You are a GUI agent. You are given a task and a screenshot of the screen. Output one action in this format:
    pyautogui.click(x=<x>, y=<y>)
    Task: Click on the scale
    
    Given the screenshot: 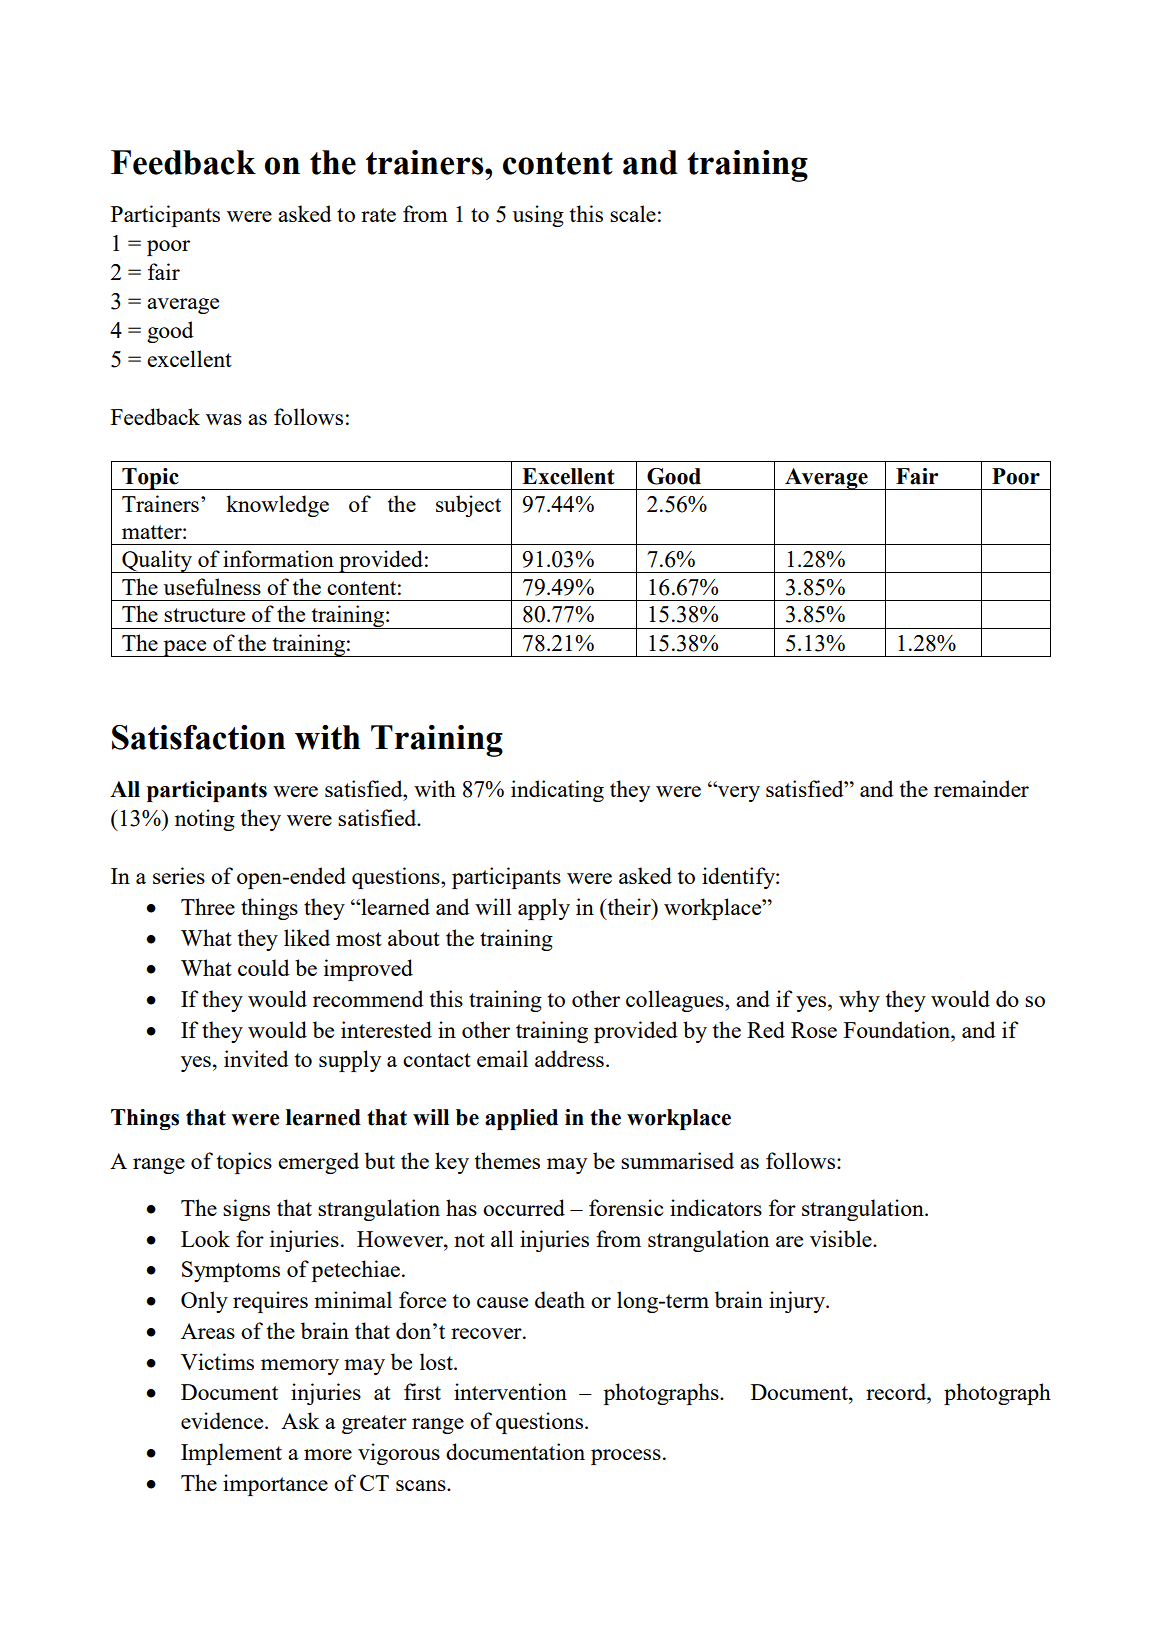 What is the action you would take?
    pyautogui.click(x=633, y=213)
